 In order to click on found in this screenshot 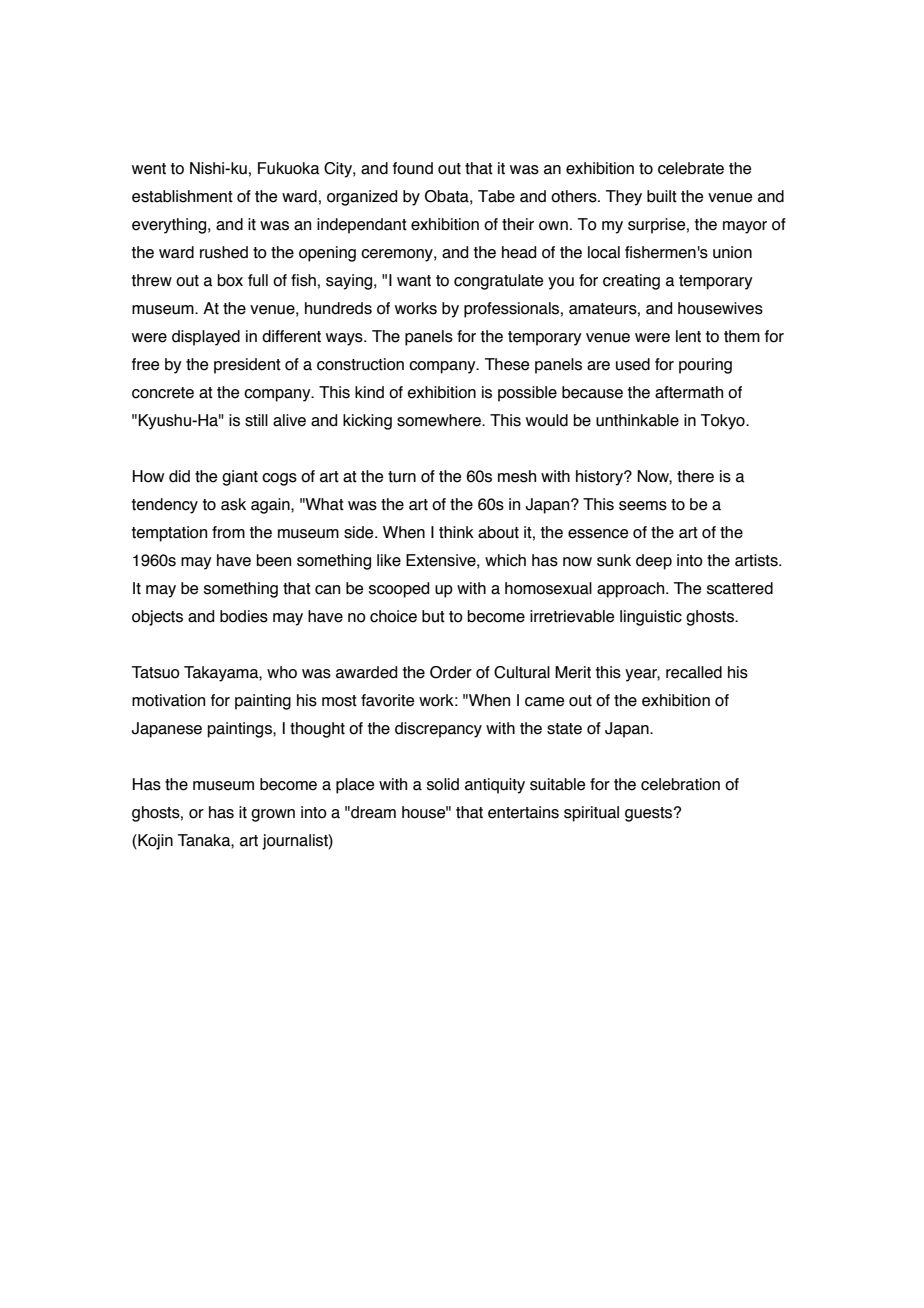, I will do `click(413, 168)`.
